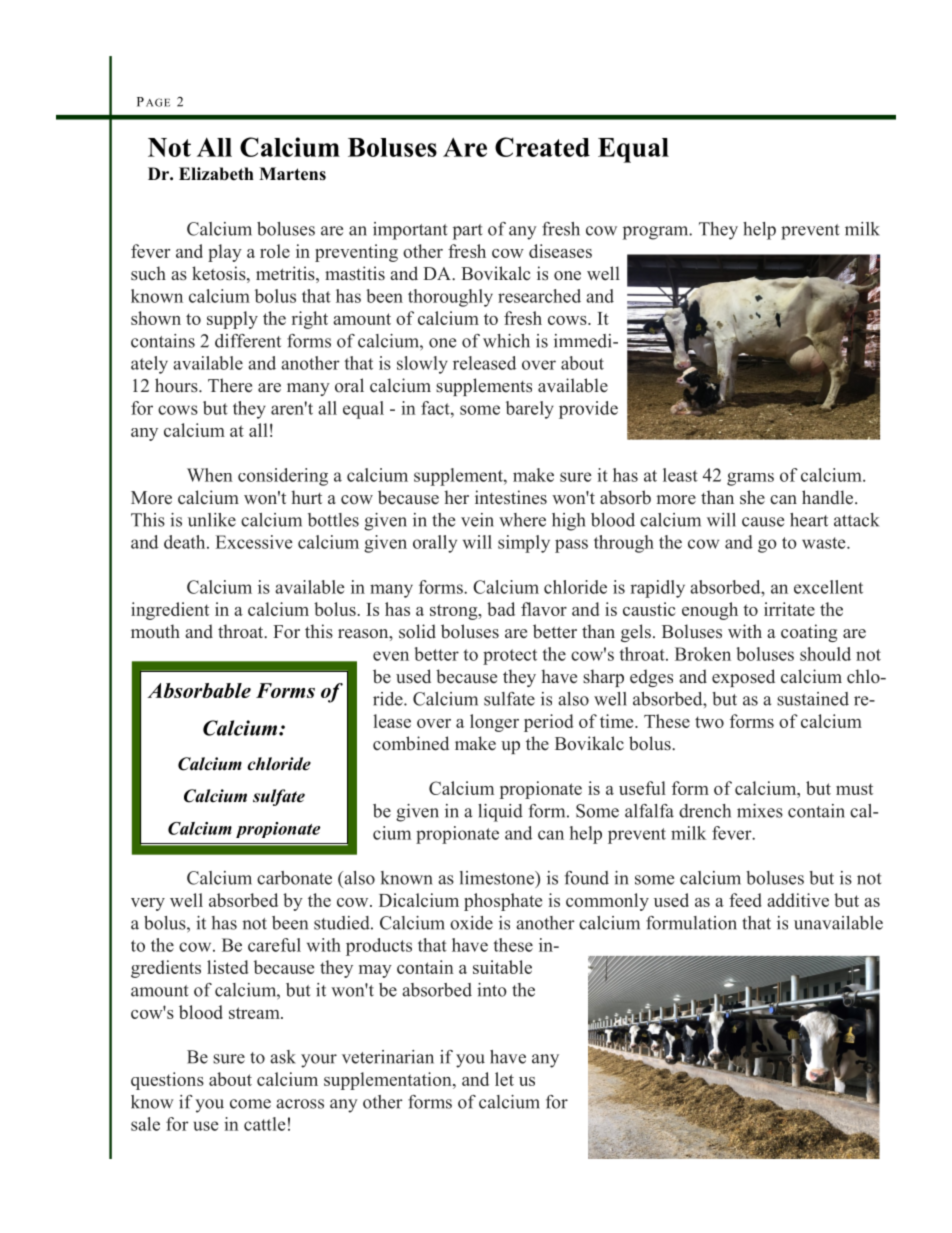 This image has height=1233, width=952. I want to click on diseases, so click(560, 251).
